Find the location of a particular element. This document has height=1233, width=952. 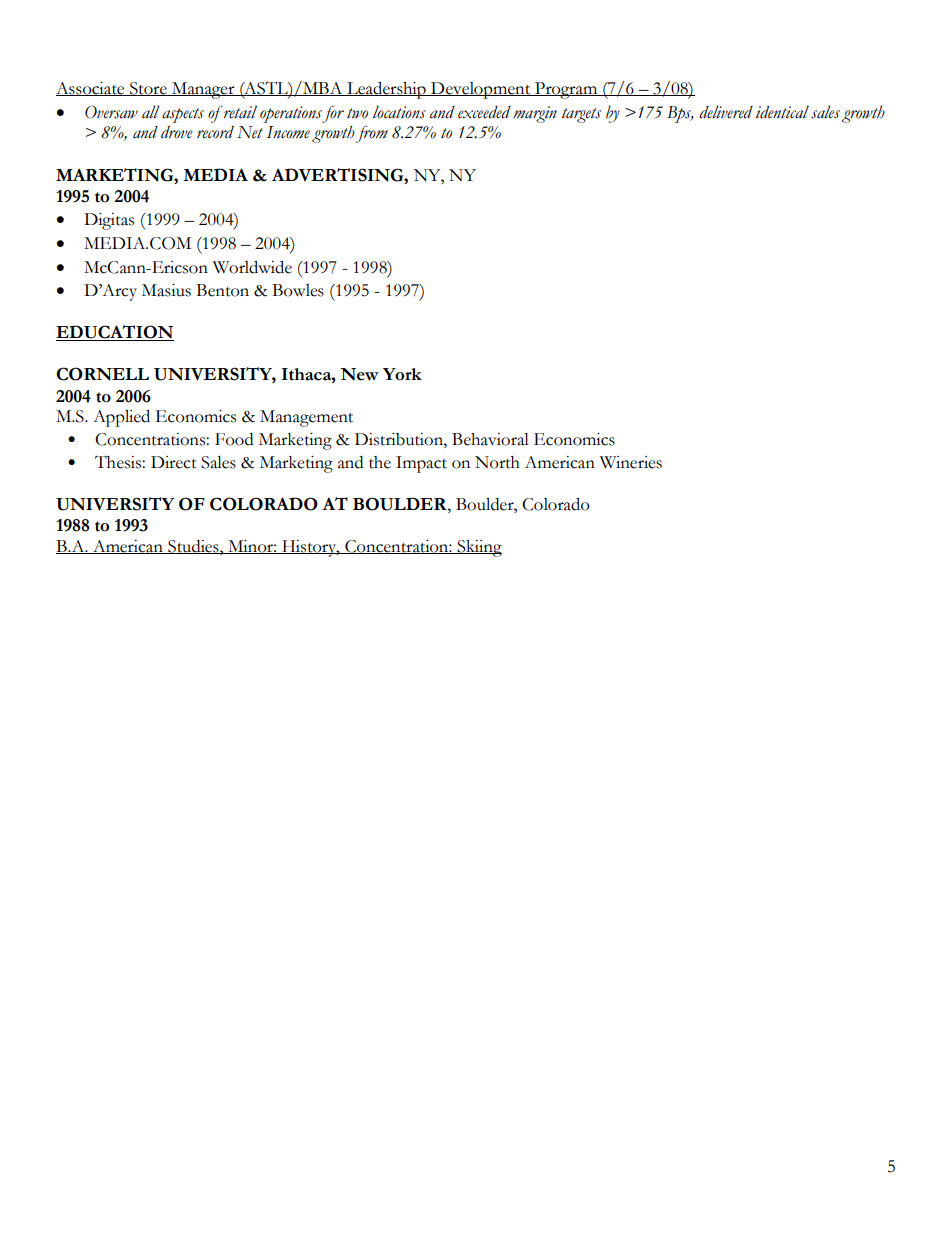

Bowles is located at coordinates (298, 290).
